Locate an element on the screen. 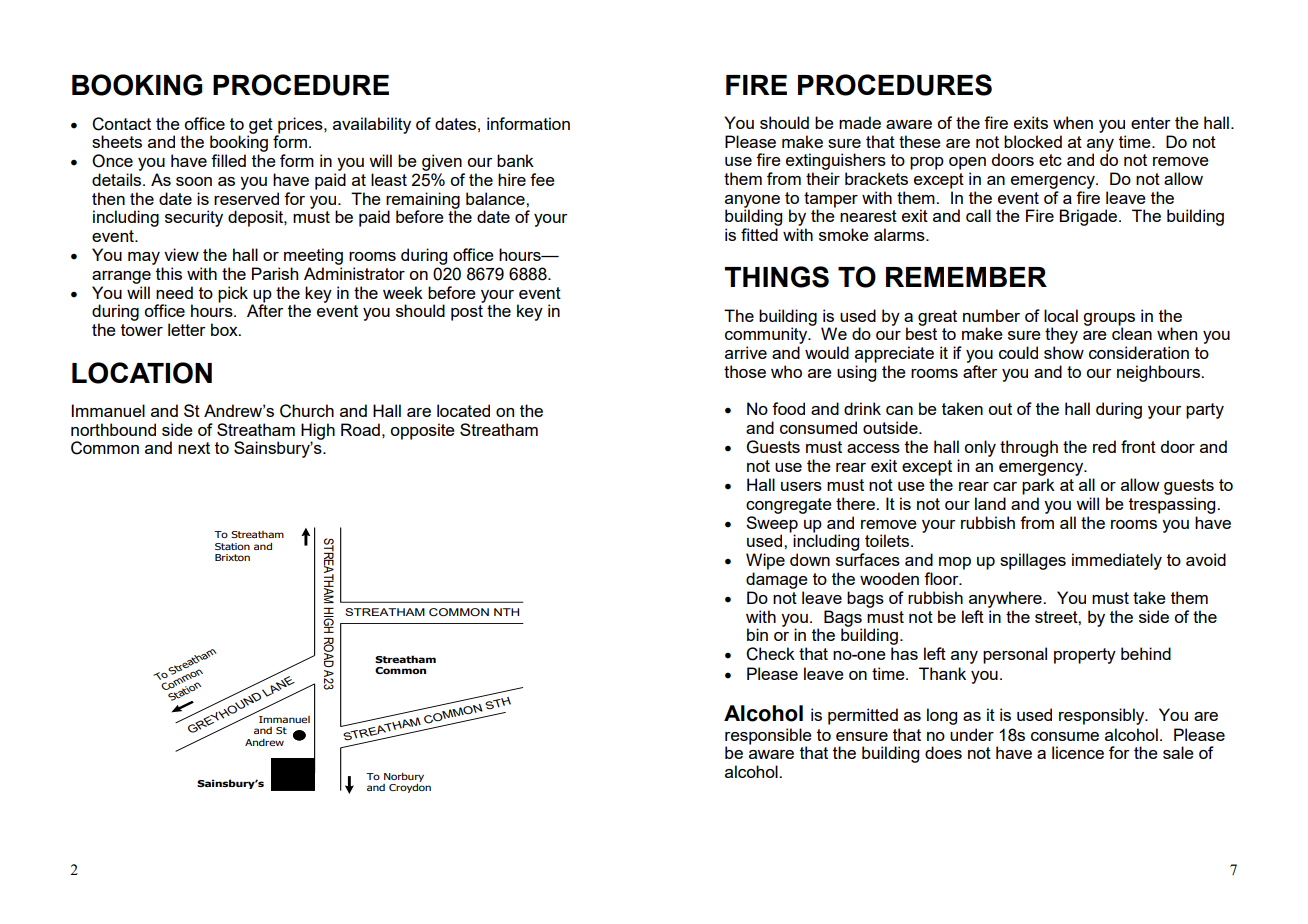 The image size is (1308, 924). bank is located at coordinates (515, 160).
